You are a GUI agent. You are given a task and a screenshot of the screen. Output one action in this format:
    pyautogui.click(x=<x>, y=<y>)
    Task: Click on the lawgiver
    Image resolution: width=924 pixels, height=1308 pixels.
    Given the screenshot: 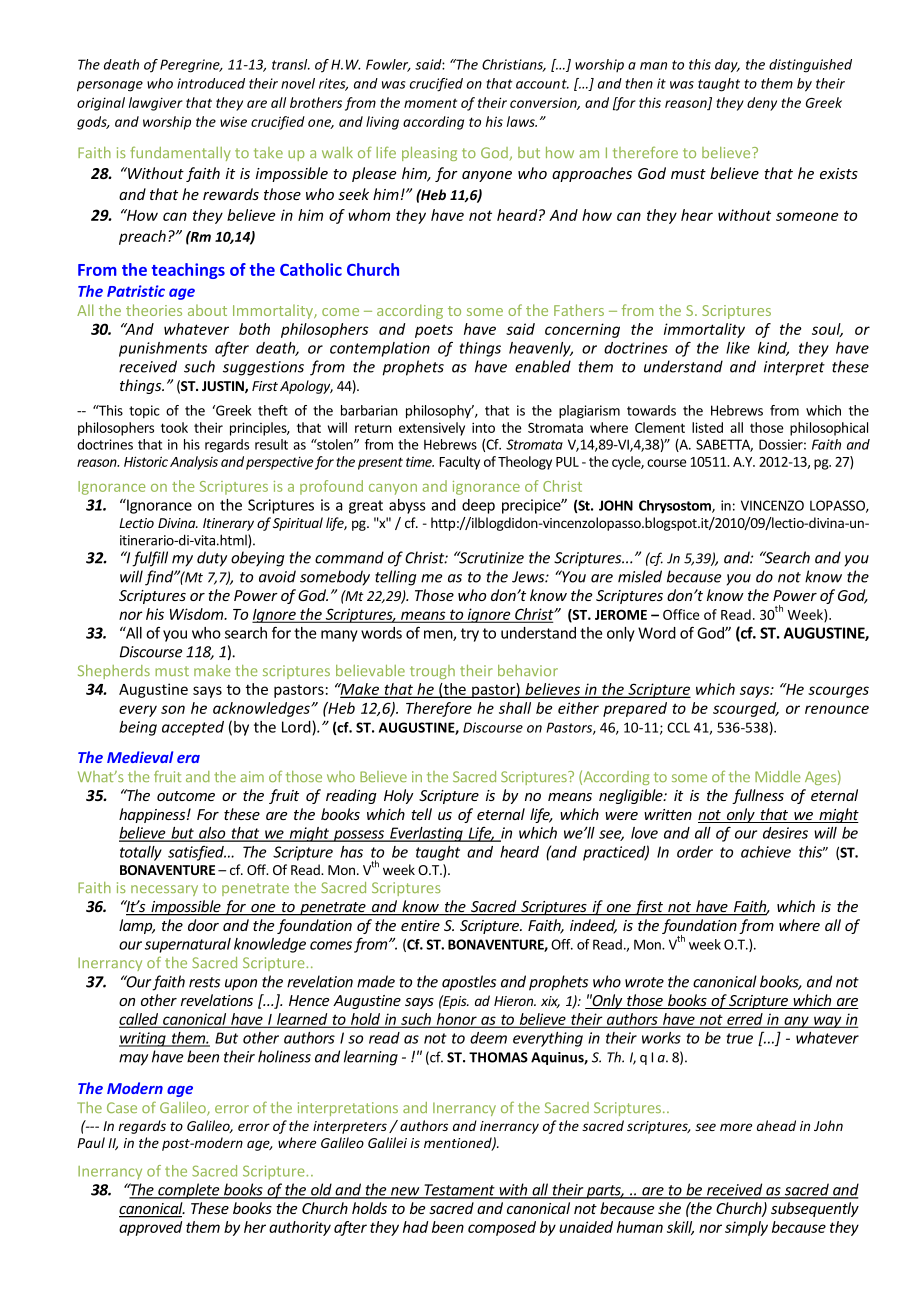 What is the action you would take?
    pyautogui.click(x=156, y=104)
